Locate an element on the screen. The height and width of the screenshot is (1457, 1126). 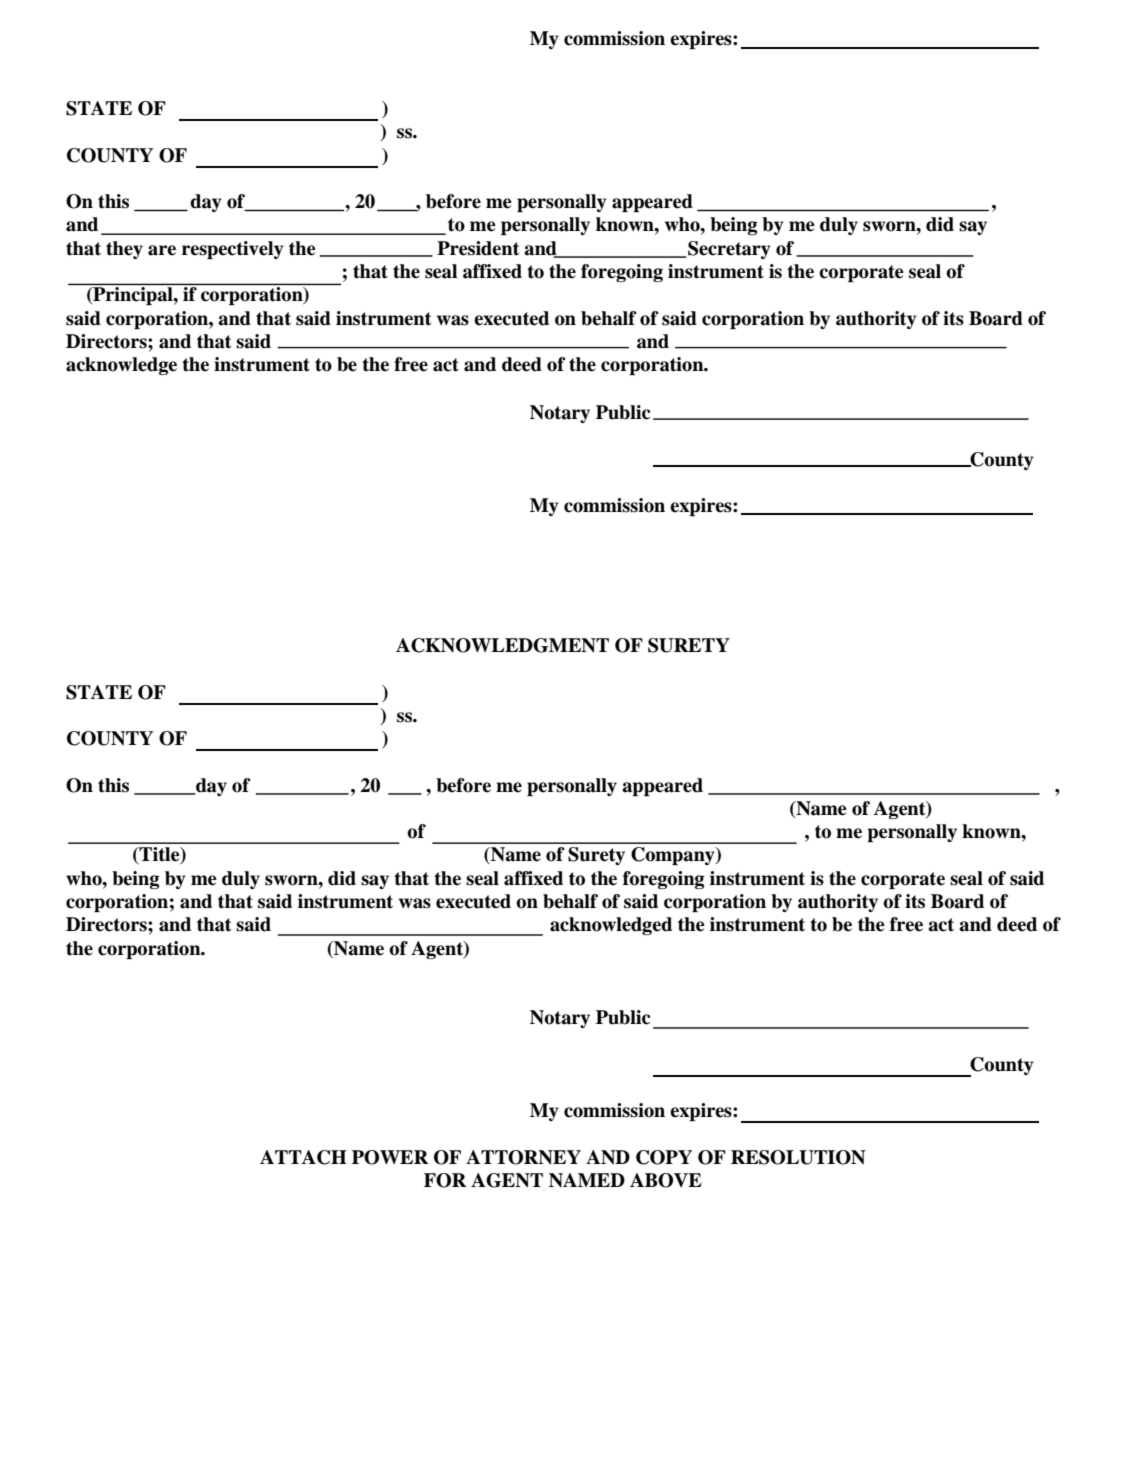
President is located at coordinates (478, 248).
